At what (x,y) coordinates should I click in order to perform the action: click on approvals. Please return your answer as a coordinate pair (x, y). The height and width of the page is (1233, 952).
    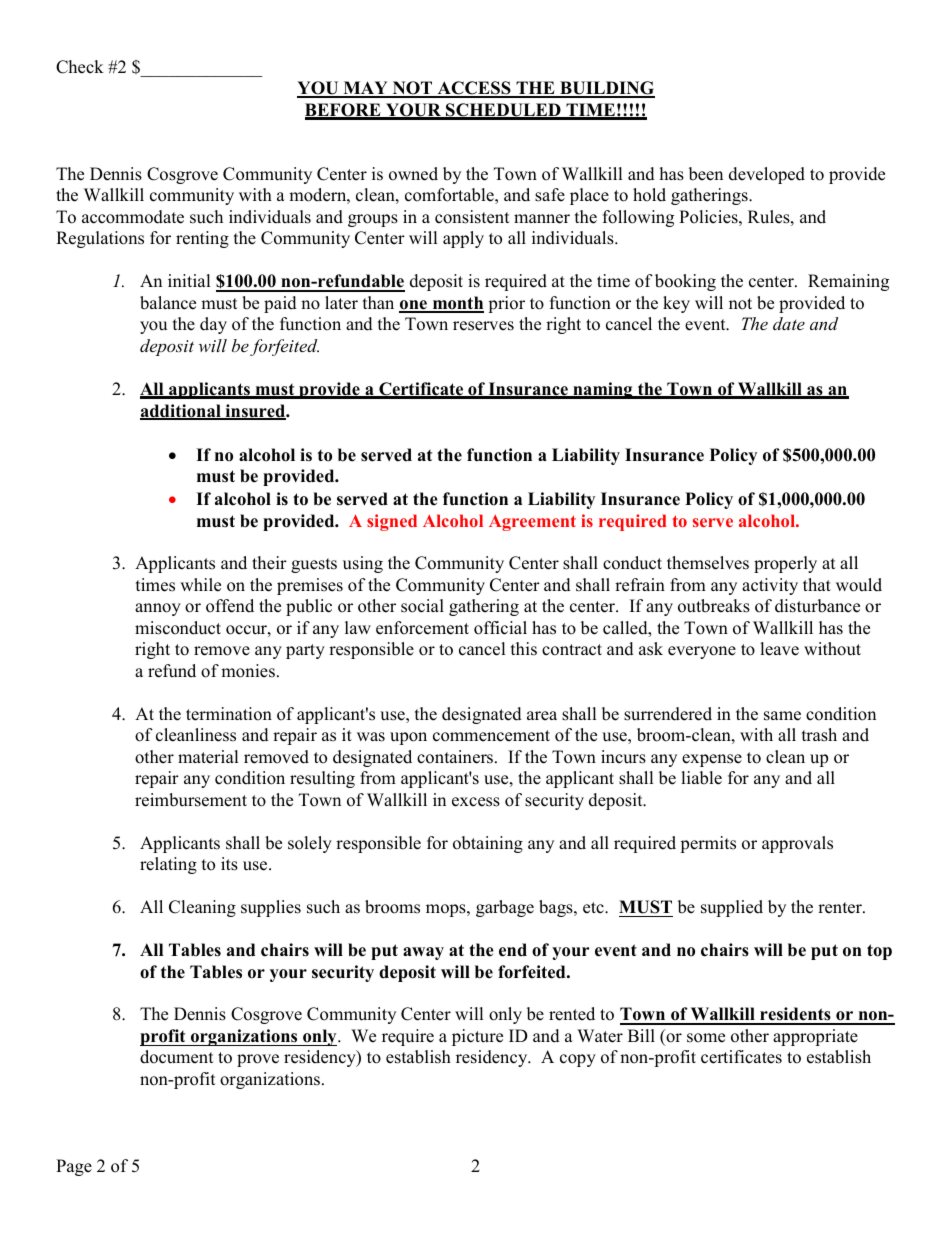
    Looking at the image, I should click on (797, 844).
